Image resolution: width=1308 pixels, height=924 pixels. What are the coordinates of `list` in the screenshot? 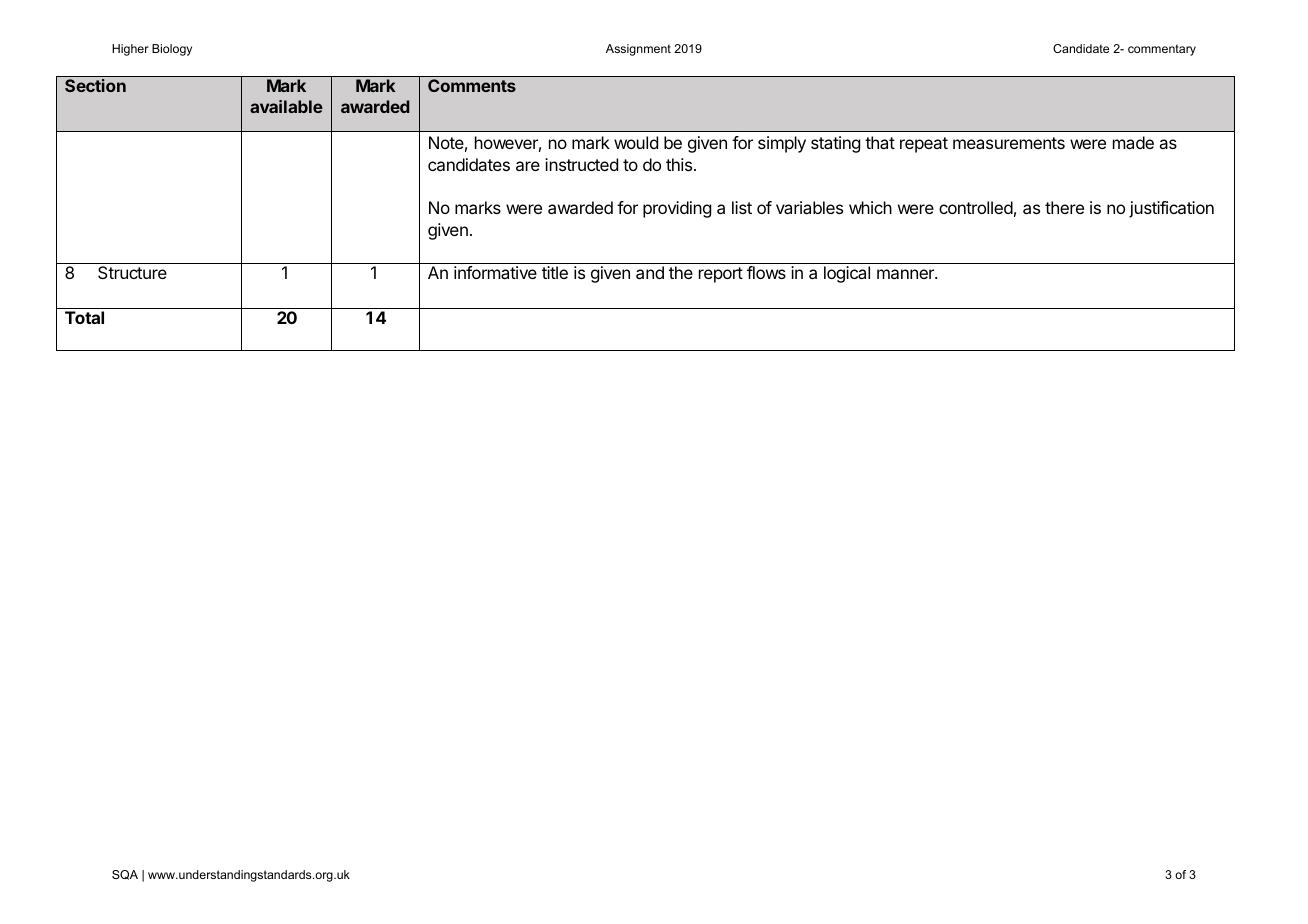 It's located at (742, 207).
